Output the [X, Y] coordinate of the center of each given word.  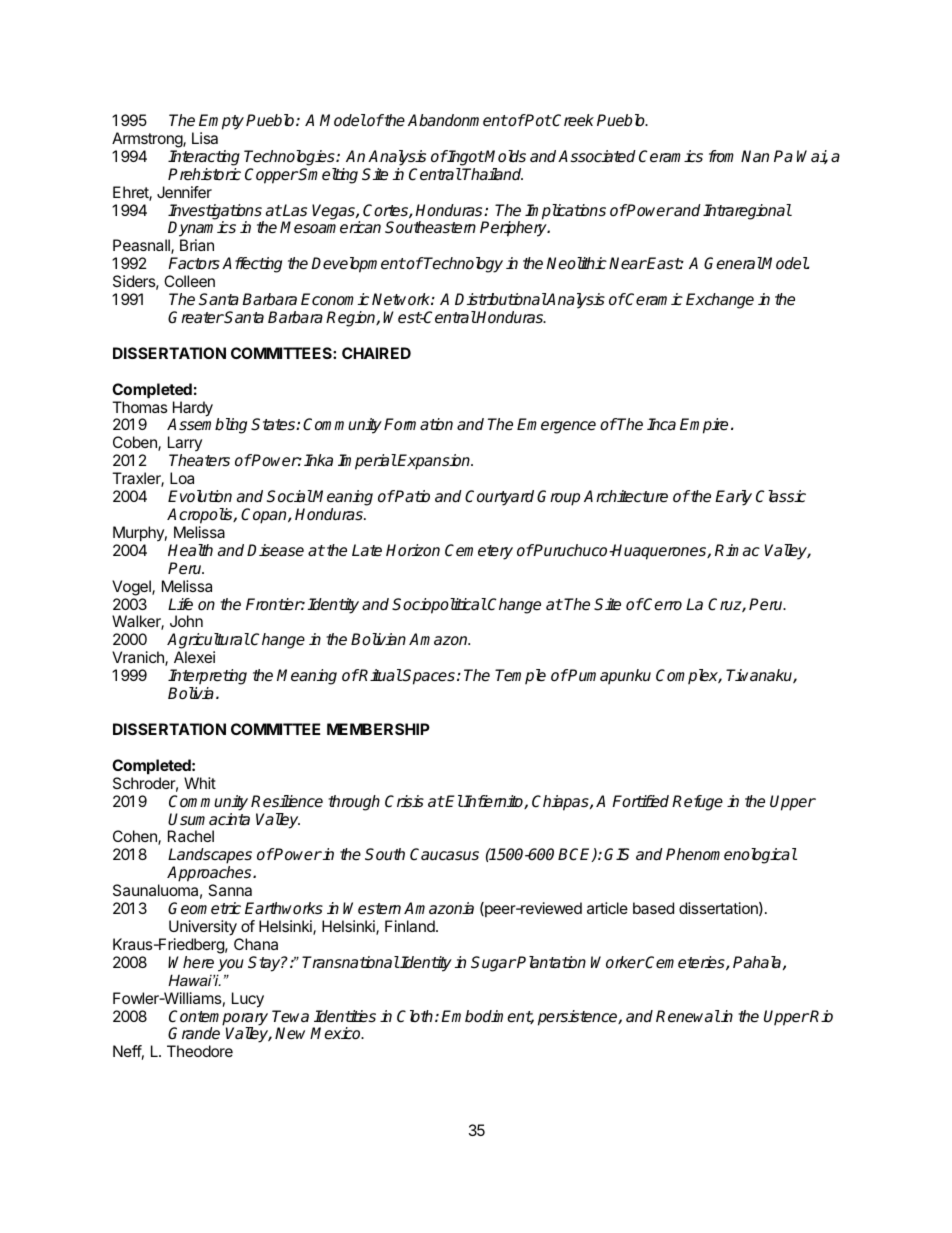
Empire [704, 426]
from [721, 156]
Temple [520, 677]
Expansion [434, 462]
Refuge [697, 803]
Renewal [688, 1016]
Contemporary [218, 1019]
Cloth [416, 1016]
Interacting [204, 158]
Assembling [207, 427]
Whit [200, 783]
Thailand [492, 174]
